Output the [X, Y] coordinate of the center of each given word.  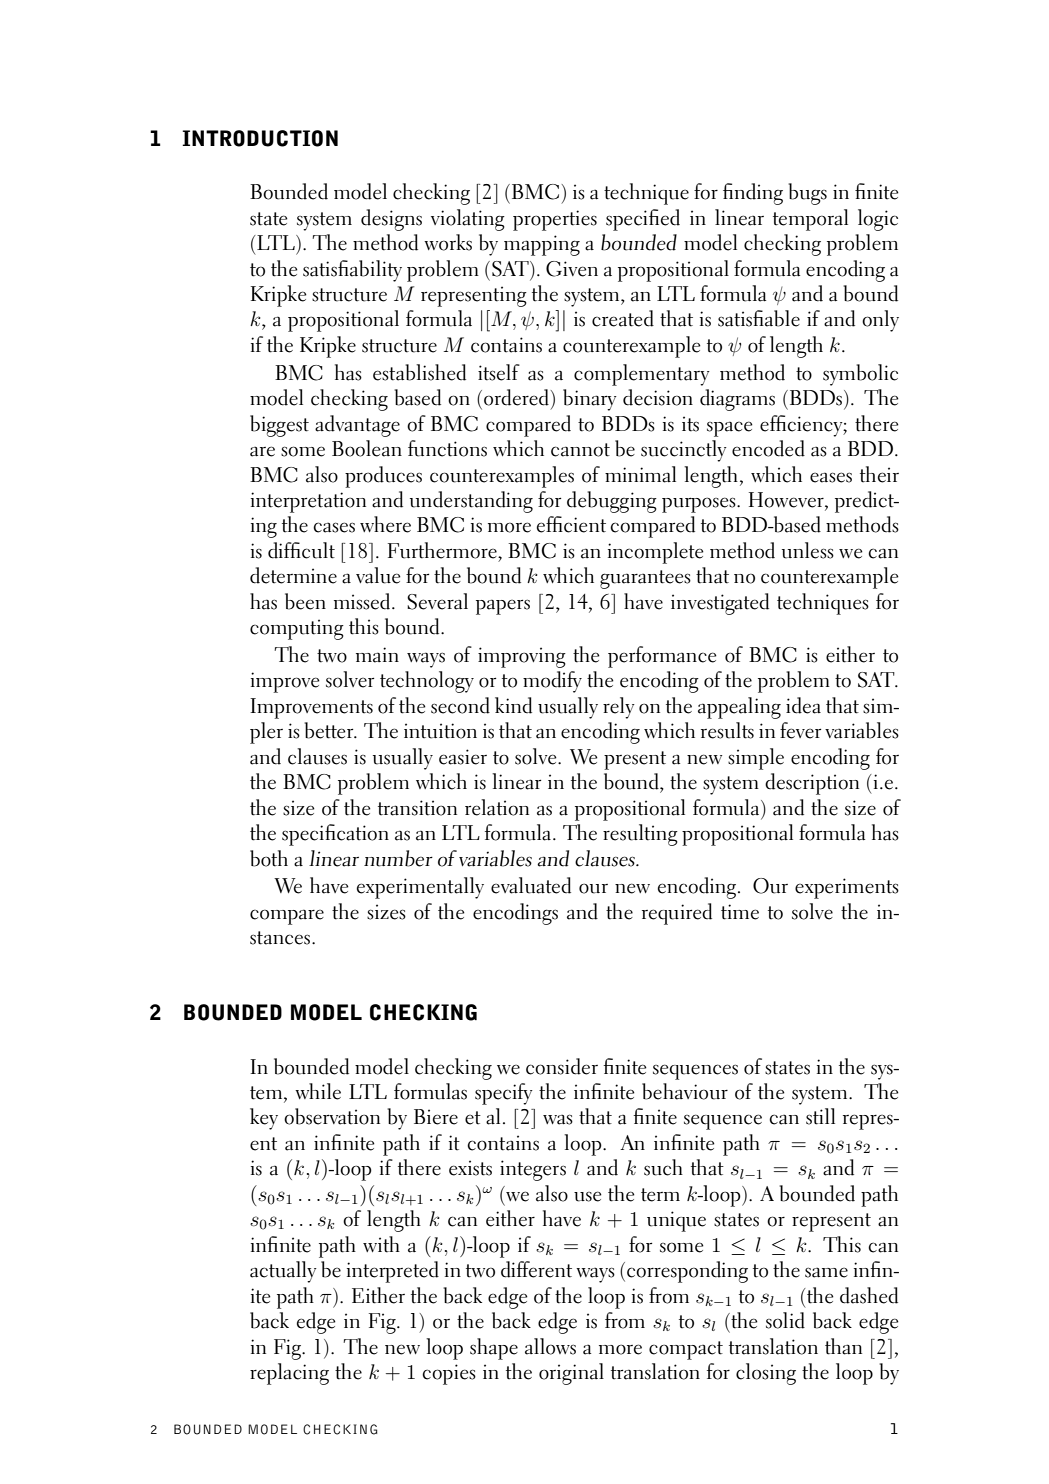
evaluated [531, 885]
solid [785, 1320]
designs [391, 220]
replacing [289, 1374]
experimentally [420, 888]
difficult [301, 550]
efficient [571, 524]
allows [550, 1346]
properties [555, 220]
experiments [847, 888]
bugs [807, 194]
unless [808, 550]
